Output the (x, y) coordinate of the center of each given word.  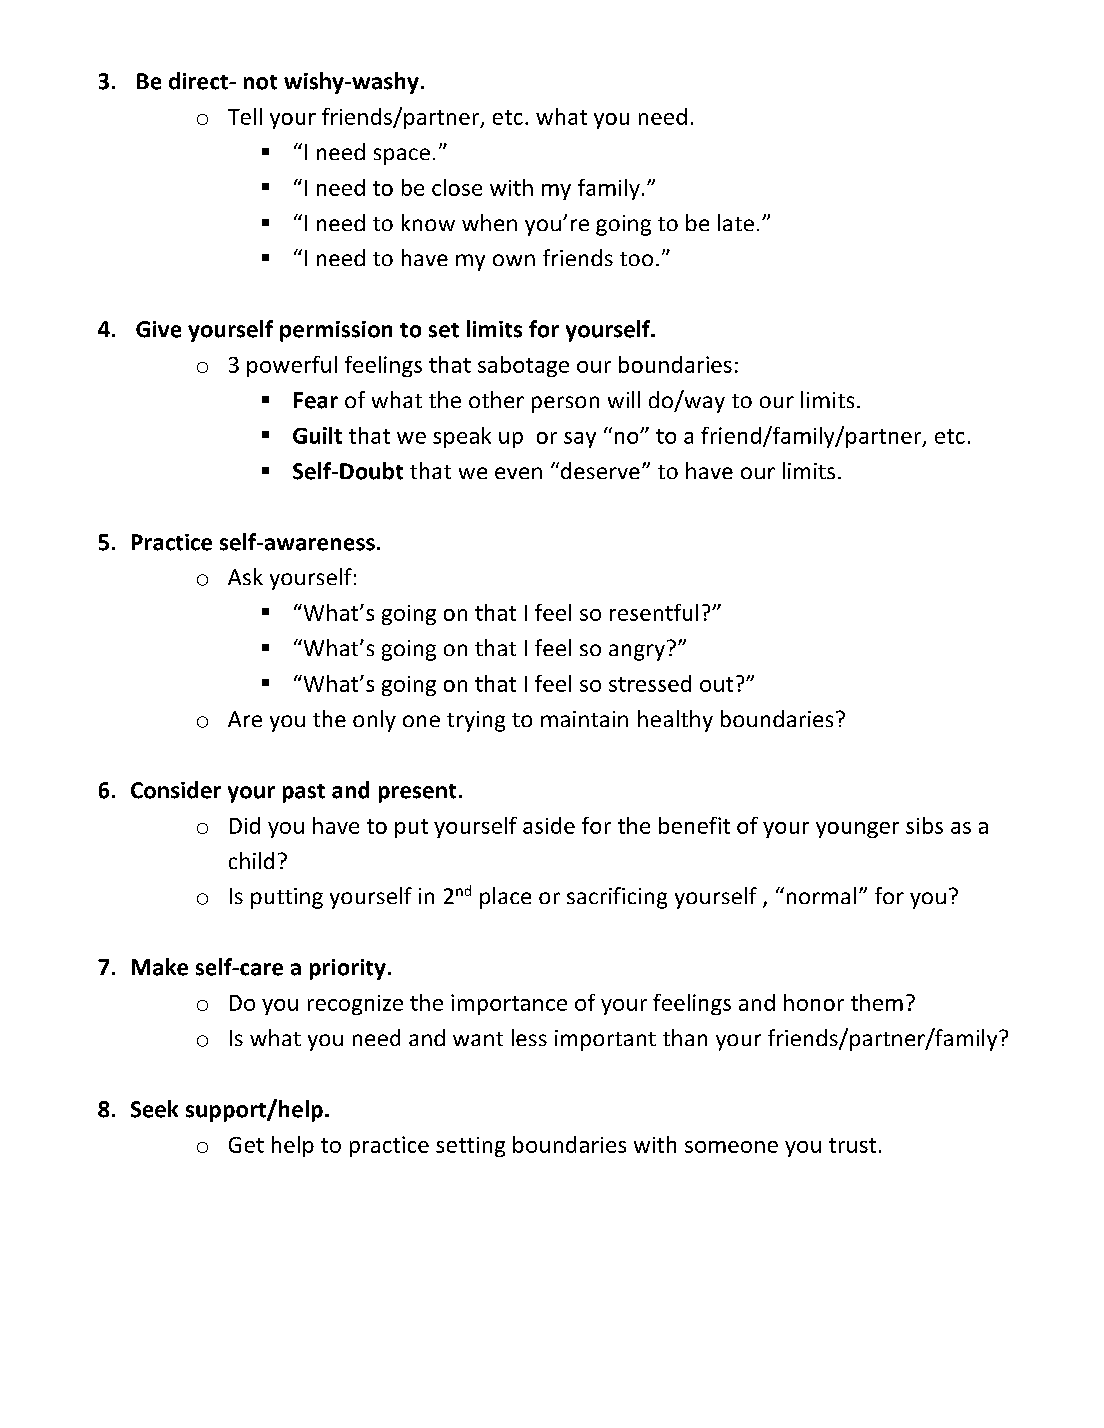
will (624, 399)
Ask (245, 576)
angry (637, 652)
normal (821, 895)
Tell (245, 116)
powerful (292, 366)
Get (246, 1145)
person (565, 404)
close (457, 187)
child (251, 860)
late (736, 222)
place (505, 898)
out (716, 684)
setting (470, 1147)
